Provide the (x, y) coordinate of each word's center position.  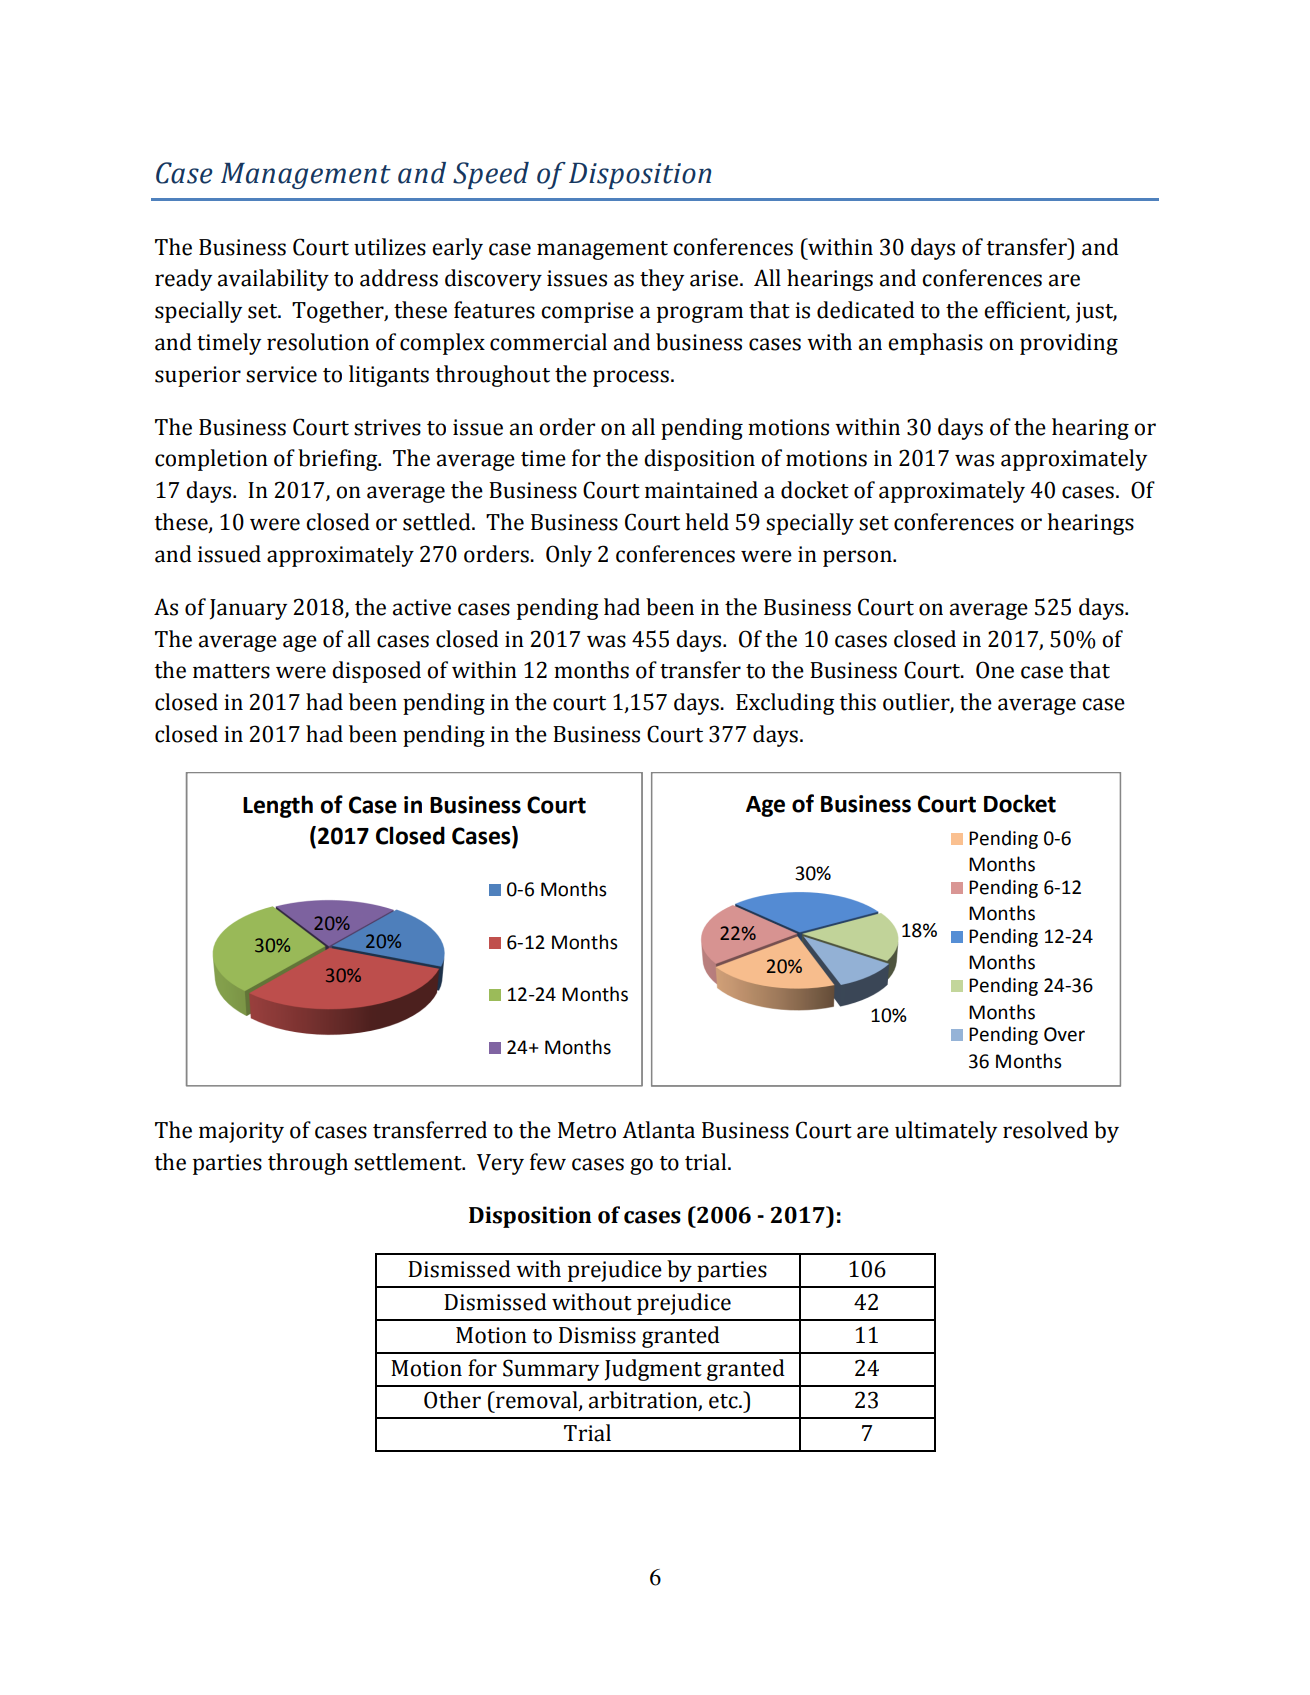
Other (452, 1400)
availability (273, 280)
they (662, 280)
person (858, 558)
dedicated (866, 310)
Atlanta (658, 1130)
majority (241, 1132)
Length (278, 806)
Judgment (653, 1370)
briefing (339, 460)
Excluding (785, 704)
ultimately (946, 1132)
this (857, 702)
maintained (701, 490)
